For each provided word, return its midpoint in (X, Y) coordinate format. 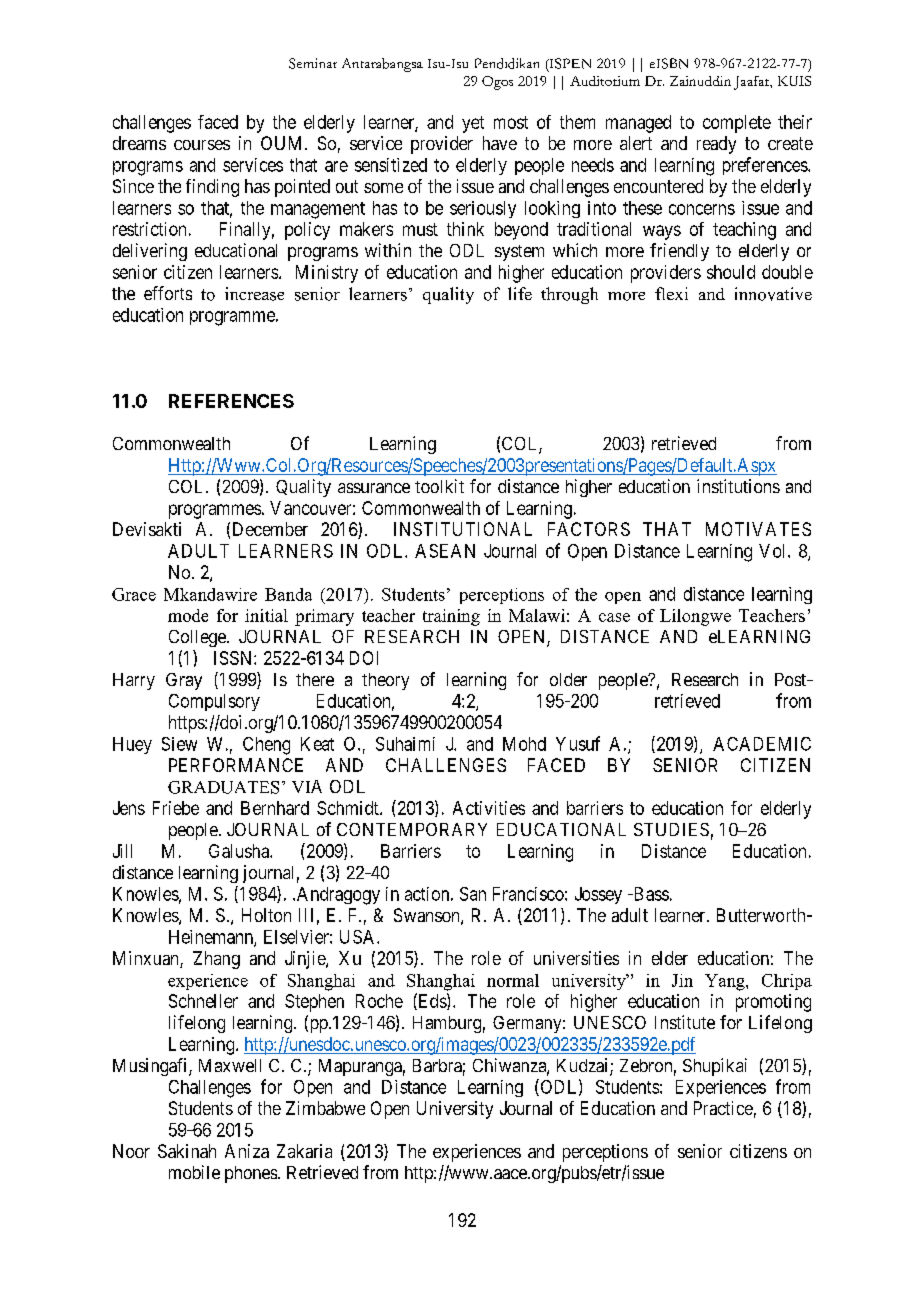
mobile (194, 1172)
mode (188, 615)
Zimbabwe (325, 1108)
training (451, 617)
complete (737, 124)
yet (473, 124)
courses (202, 145)
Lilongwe (695, 617)
